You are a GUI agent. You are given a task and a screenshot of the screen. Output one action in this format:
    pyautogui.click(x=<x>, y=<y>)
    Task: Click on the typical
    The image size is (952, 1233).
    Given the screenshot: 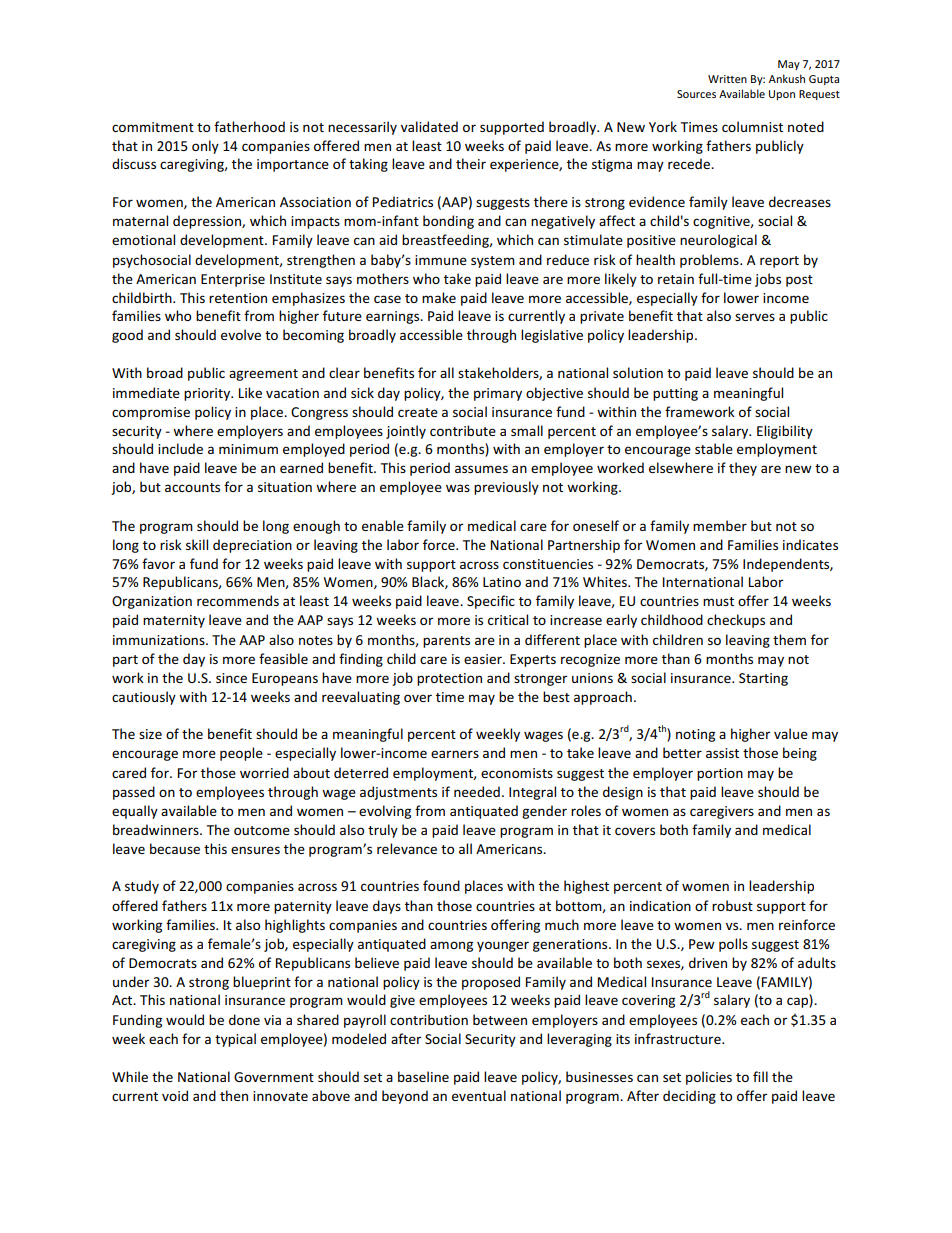 What is the action you would take?
    pyautogui.click(x=235, y=1040)
